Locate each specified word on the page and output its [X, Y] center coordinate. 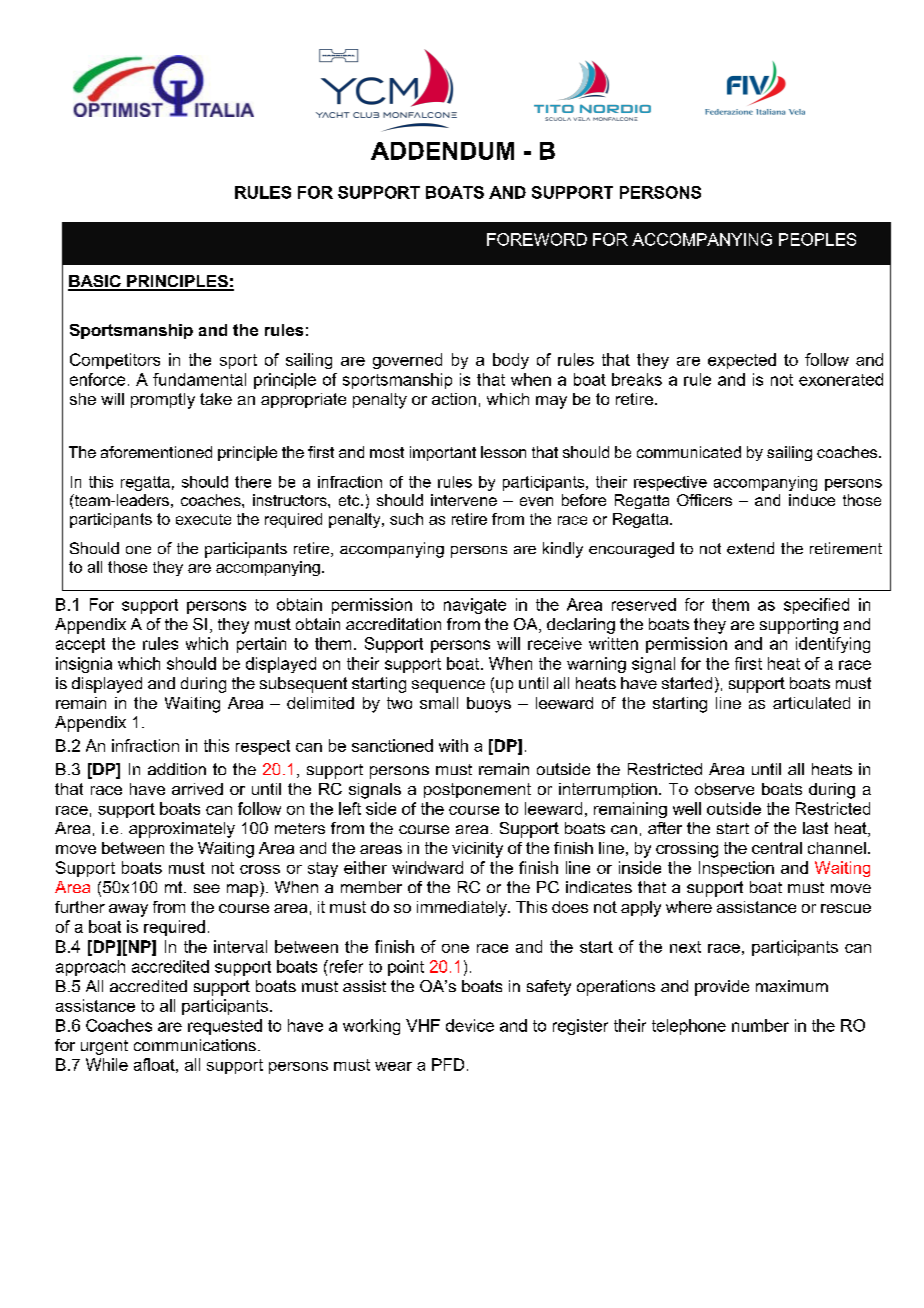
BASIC [95, 282]
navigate [475, 606]
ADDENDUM [442, 151]
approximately [182, 830]
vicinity [477, 850]
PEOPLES [817, 239]
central [777, 848]
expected [742, 361]
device [470, 1025]
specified [816, 606]
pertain [261, 645]
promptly [163, 401]
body [511, 361]
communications [195, 1045]
